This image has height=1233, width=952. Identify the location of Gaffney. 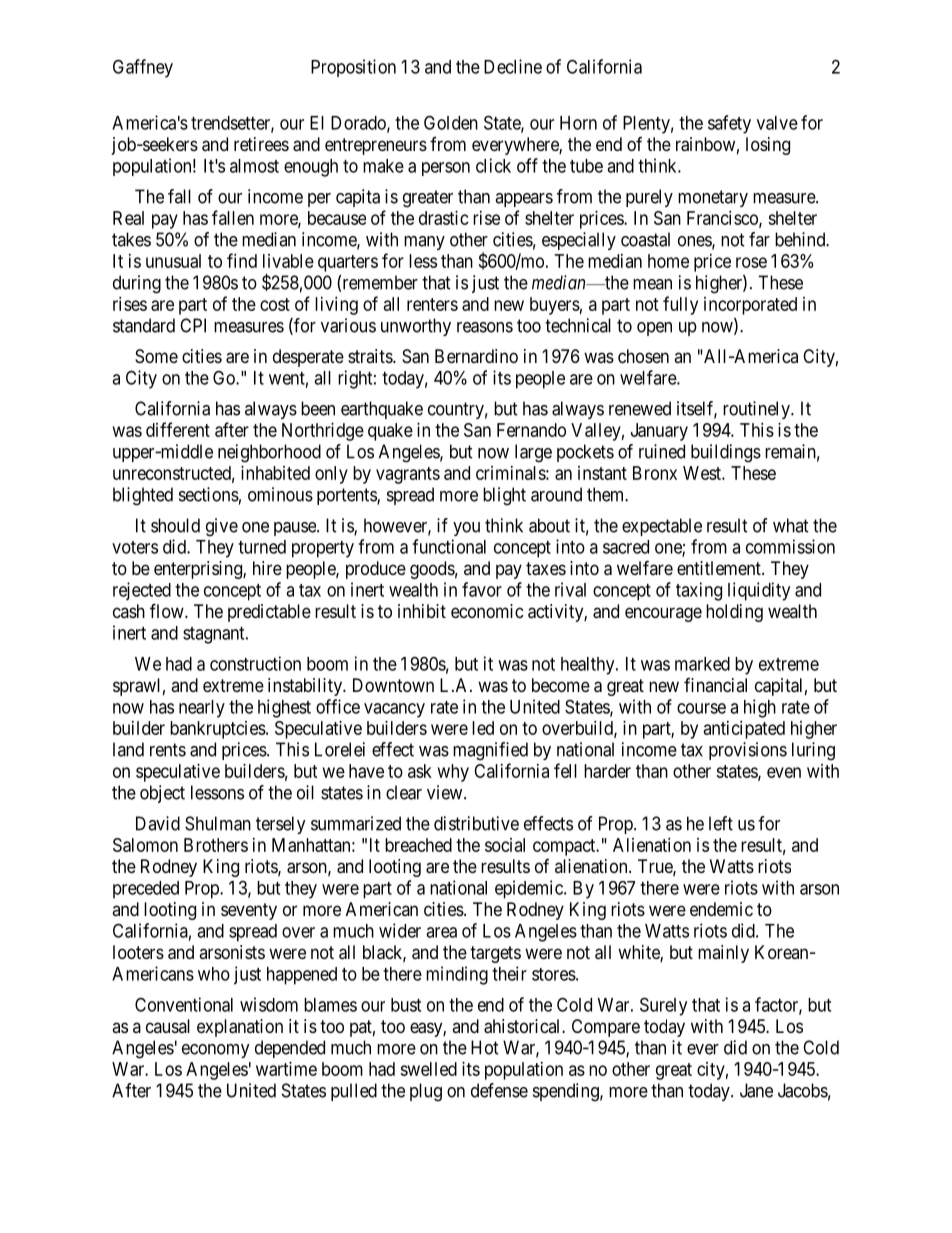
(143, 68).
